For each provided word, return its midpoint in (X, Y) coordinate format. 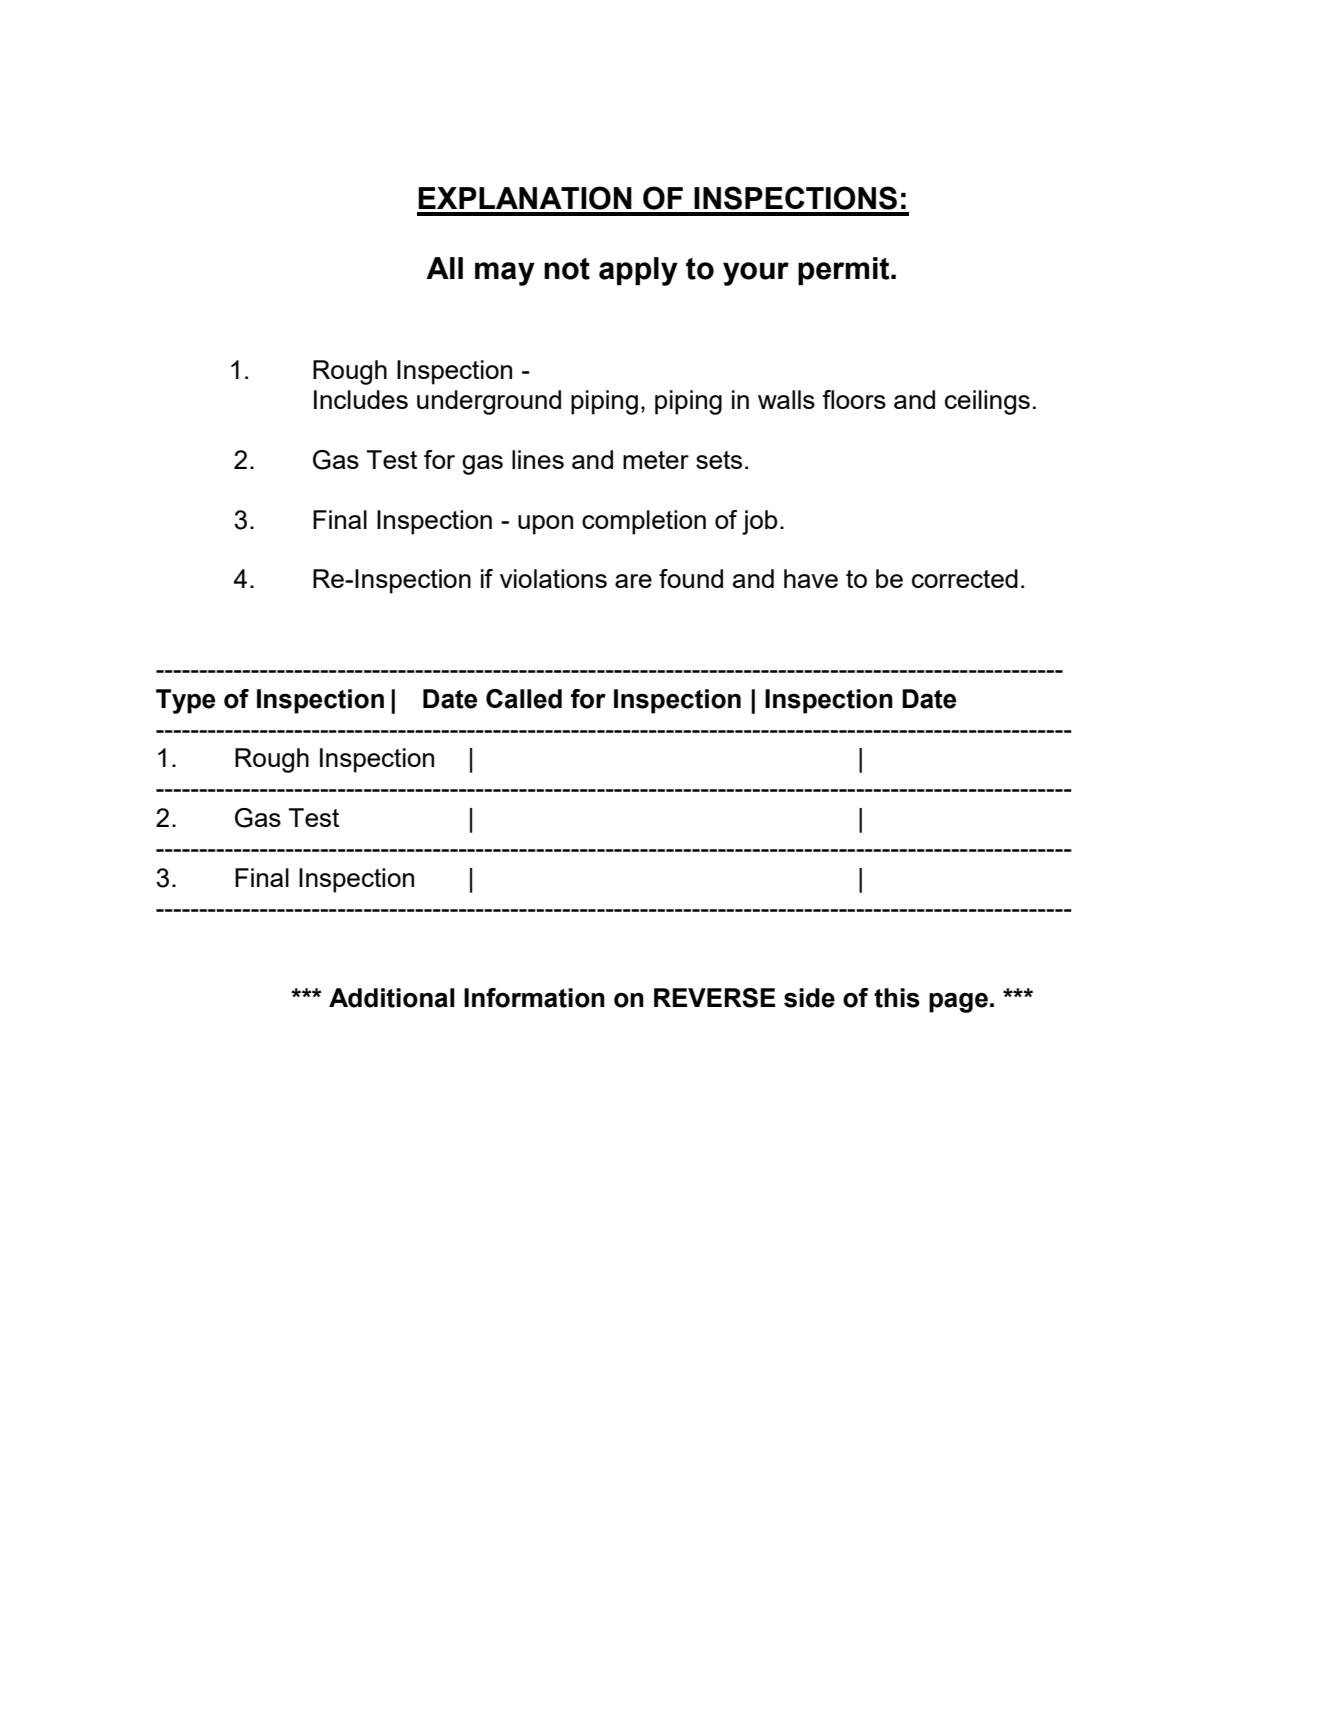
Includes (361, 399)
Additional (392, 998)
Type (185, 701)
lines (538, 459)
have (811, 578)
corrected (965, 578)
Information (534, 998)
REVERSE (714, 998)
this (897, 998)
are (633, 581)
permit (845, 271)
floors (854, 399)
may (505, 274)
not (567, 269)
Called (524, 699)
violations (553, 578)
